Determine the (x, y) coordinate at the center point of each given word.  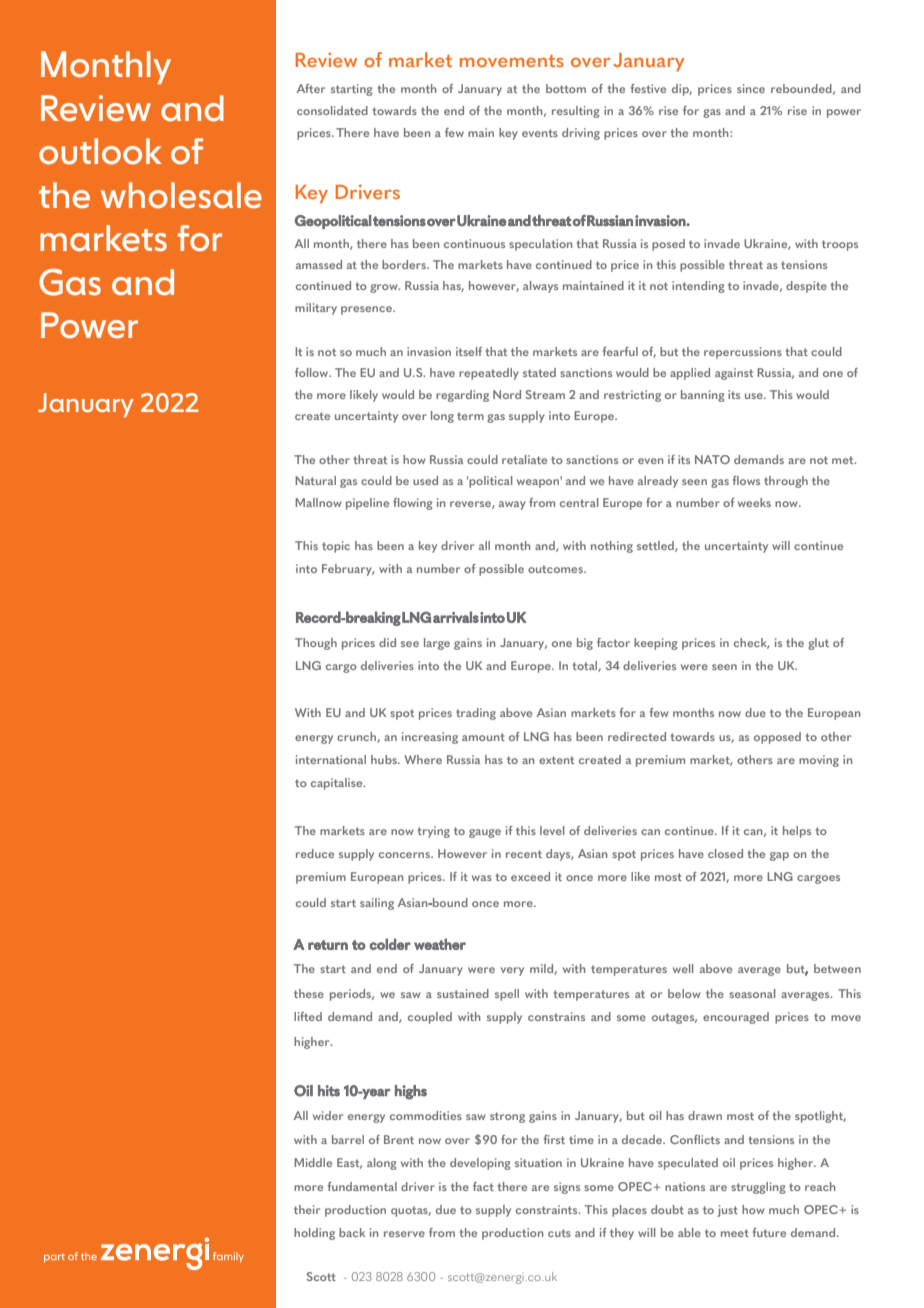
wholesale (181, 195)
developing (480, 1164)
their (307, 1209)
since (751, 88)
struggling (758, 1188)
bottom (566, 88)
